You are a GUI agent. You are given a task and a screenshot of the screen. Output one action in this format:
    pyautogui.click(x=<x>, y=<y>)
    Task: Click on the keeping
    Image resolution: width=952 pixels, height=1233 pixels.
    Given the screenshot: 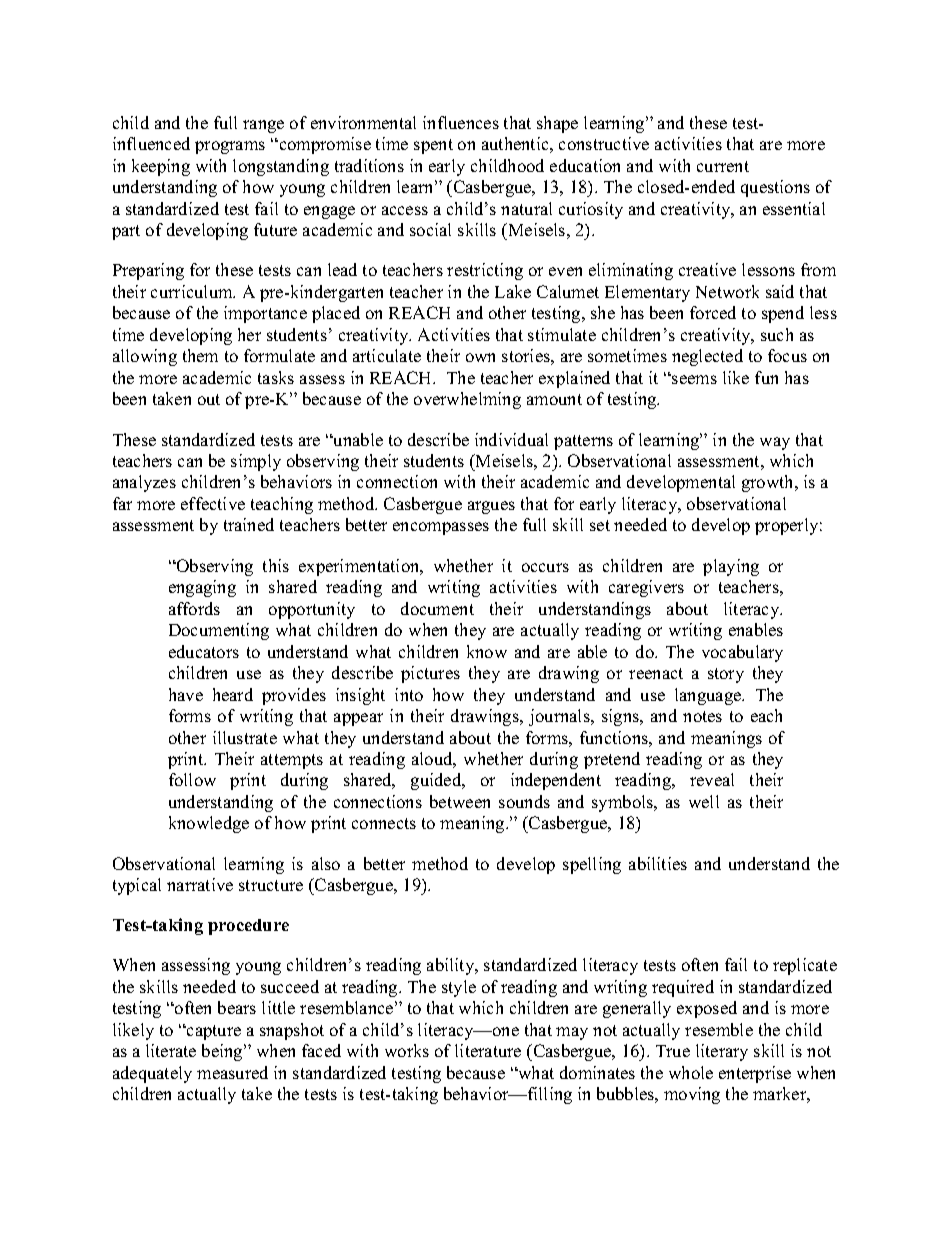 What is the action you would take?
    pyautogui.click(x=161, y=167)
